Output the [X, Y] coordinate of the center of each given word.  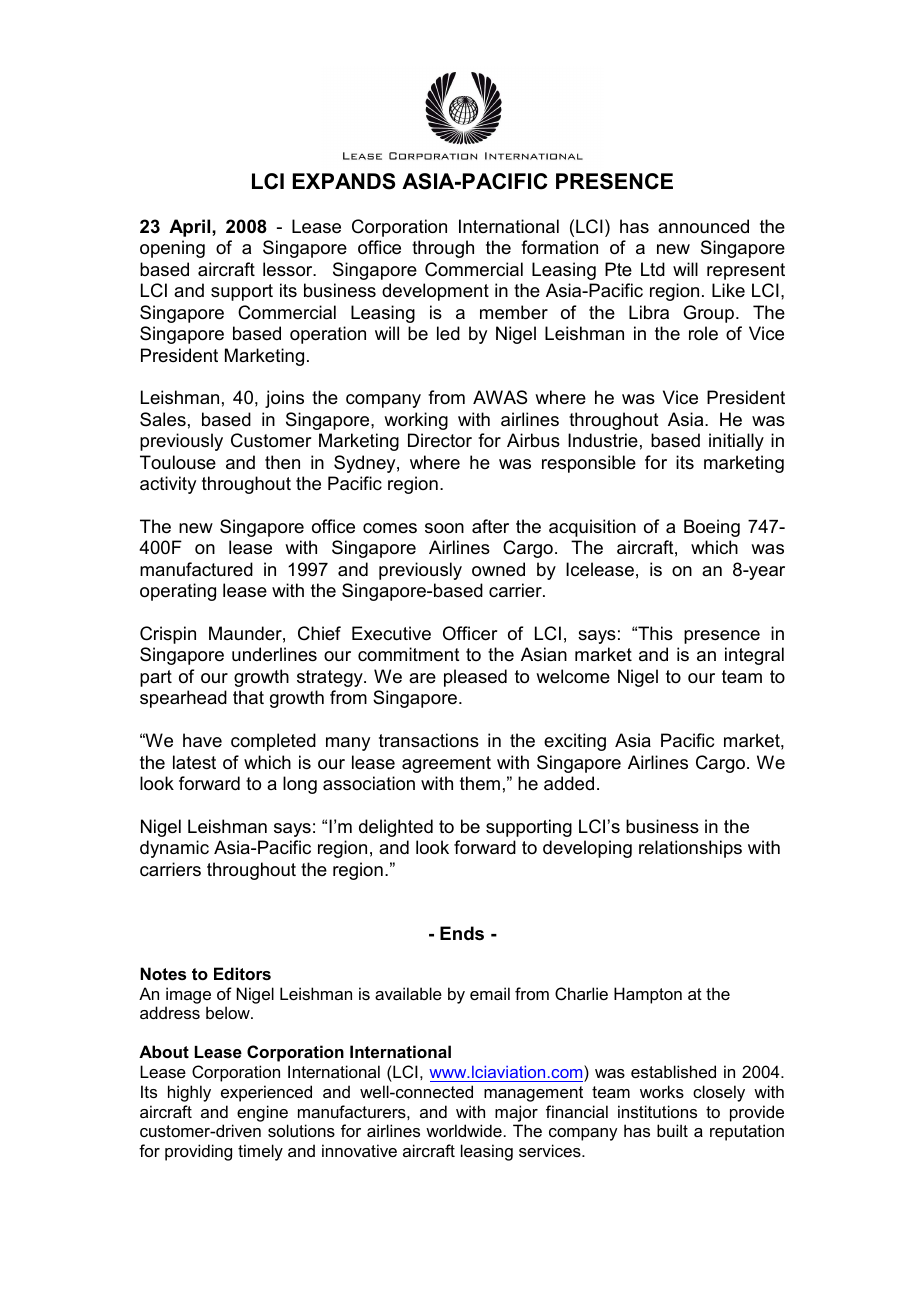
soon [444, 528]
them [480, 783]
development [435, 292]
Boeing [712, 528]
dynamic [174, 849]
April [191, 228]
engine [262, 1113]
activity [168, 485]
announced [703, 226]
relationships [690, 849]
